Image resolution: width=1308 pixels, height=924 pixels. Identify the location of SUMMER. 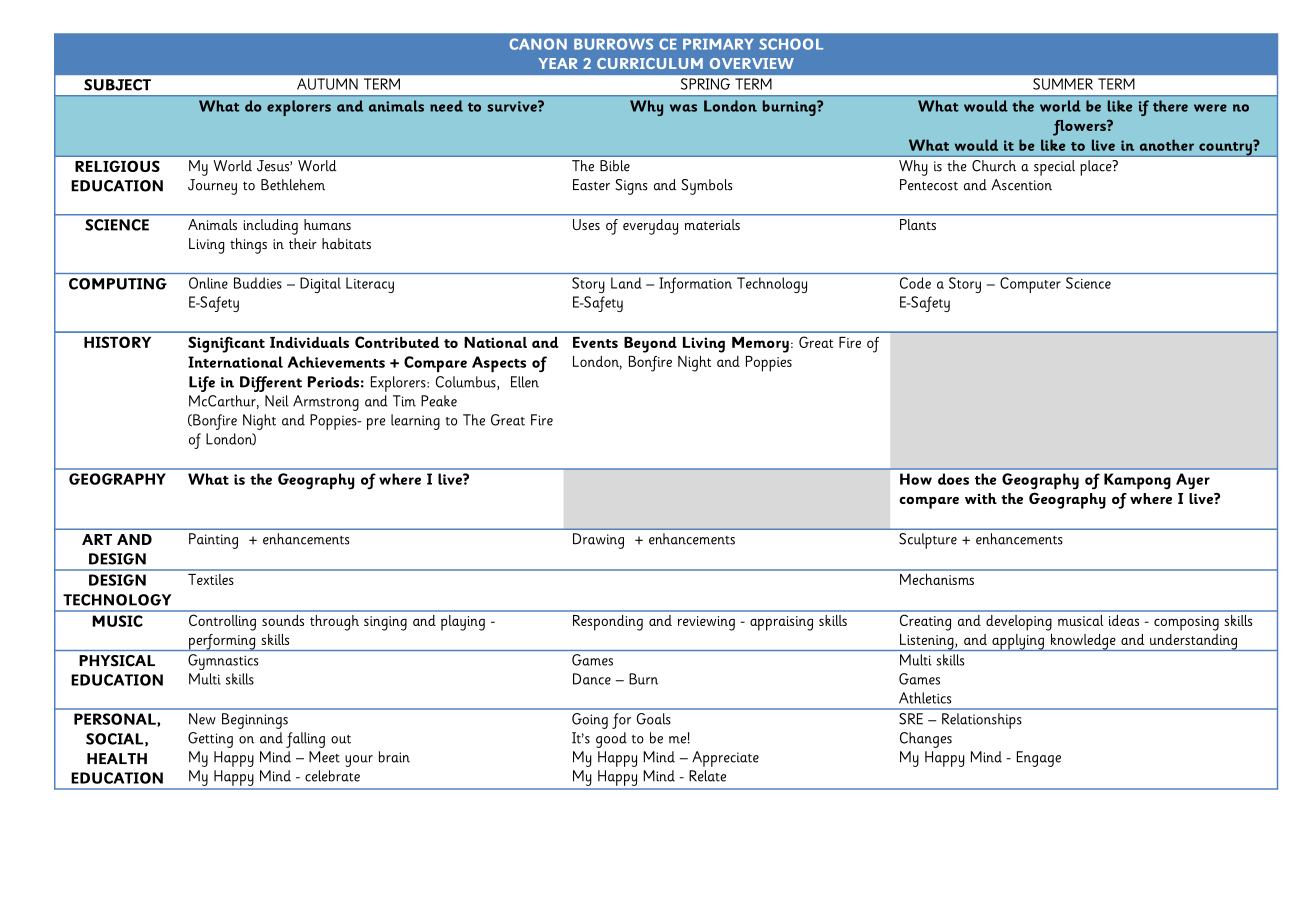
(1063, 84).
